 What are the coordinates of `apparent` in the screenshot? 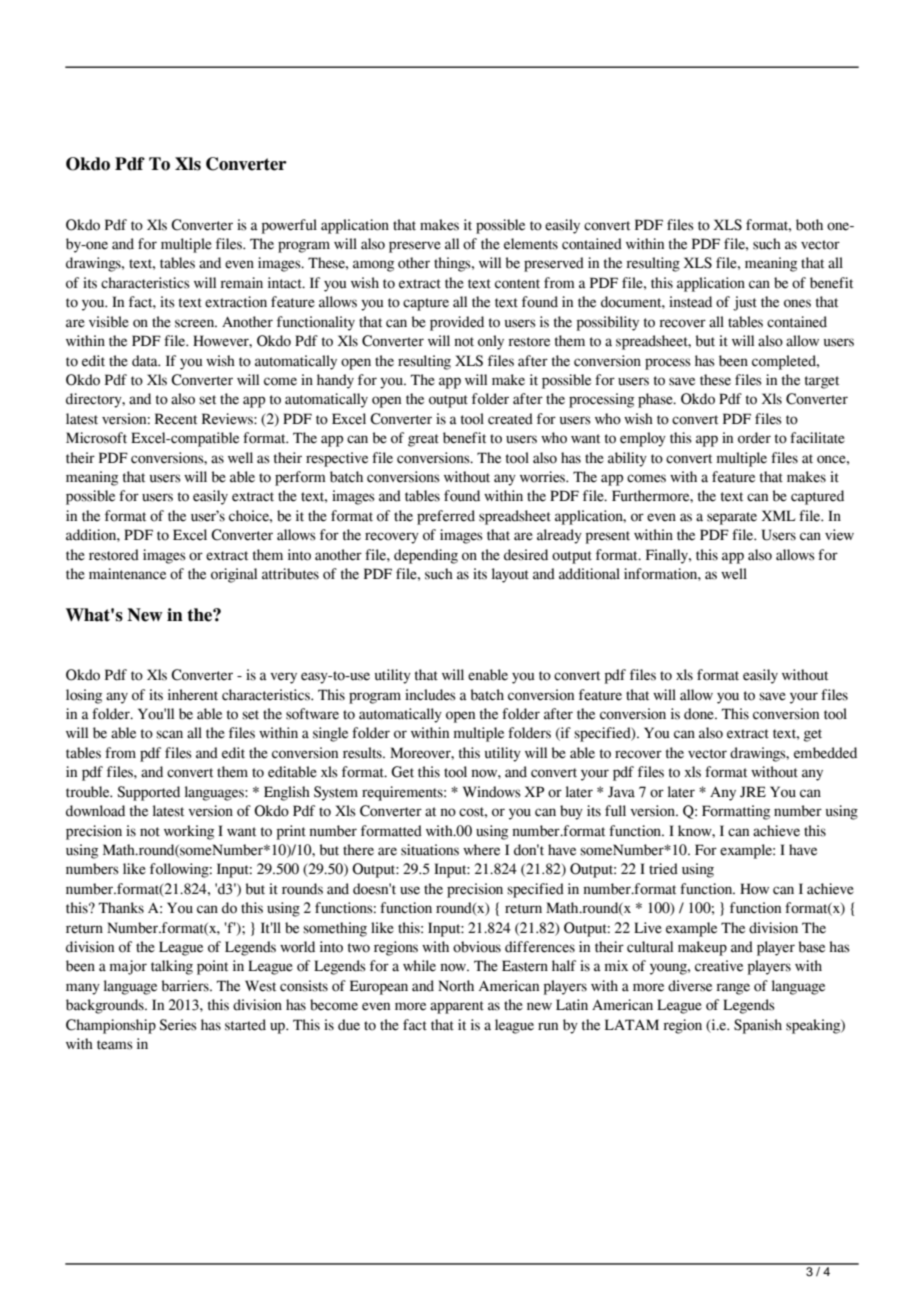 It's located at (457, 1007).
